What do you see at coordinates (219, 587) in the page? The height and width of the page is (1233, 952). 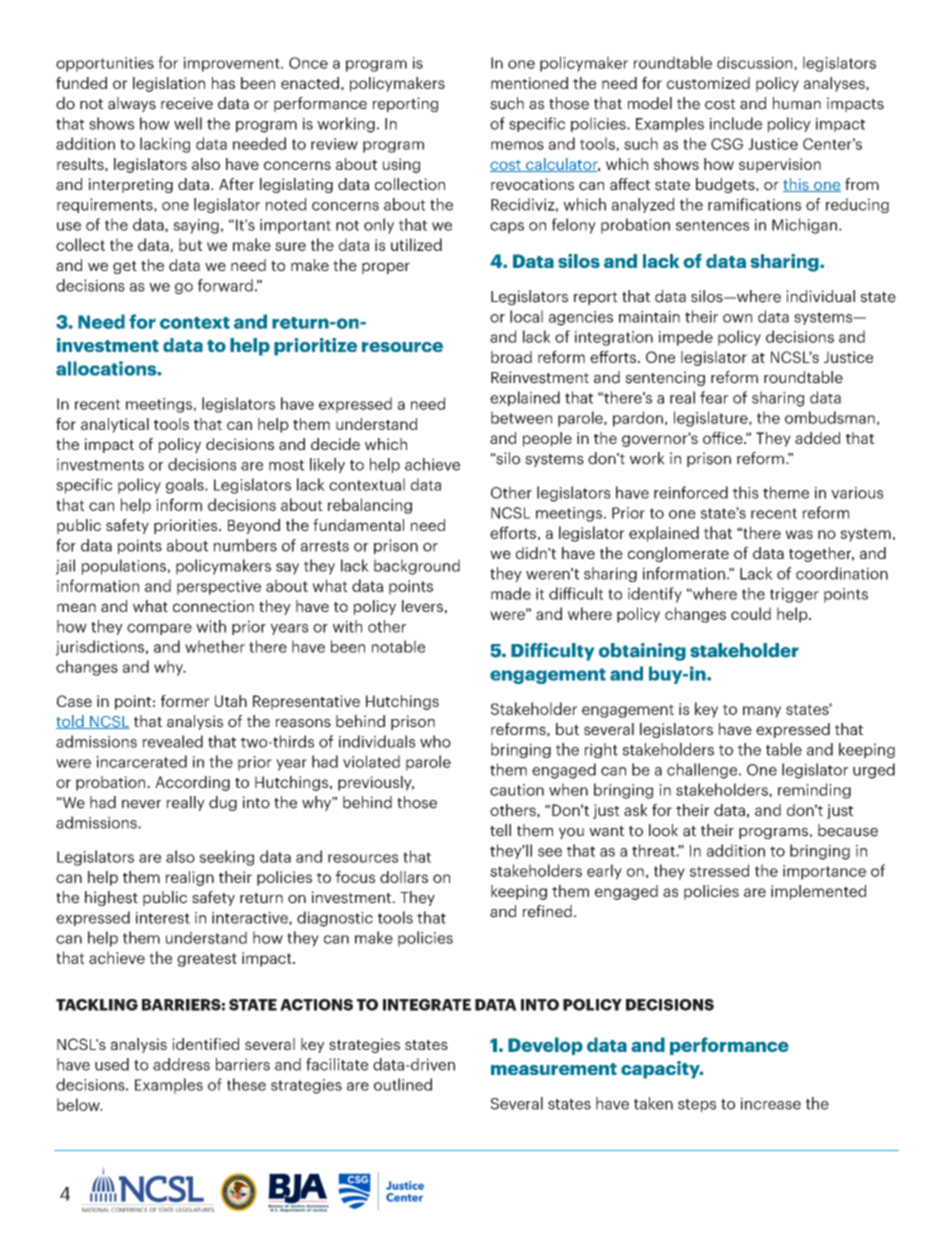 I see `perspective` at bounding box center [219, 587].
